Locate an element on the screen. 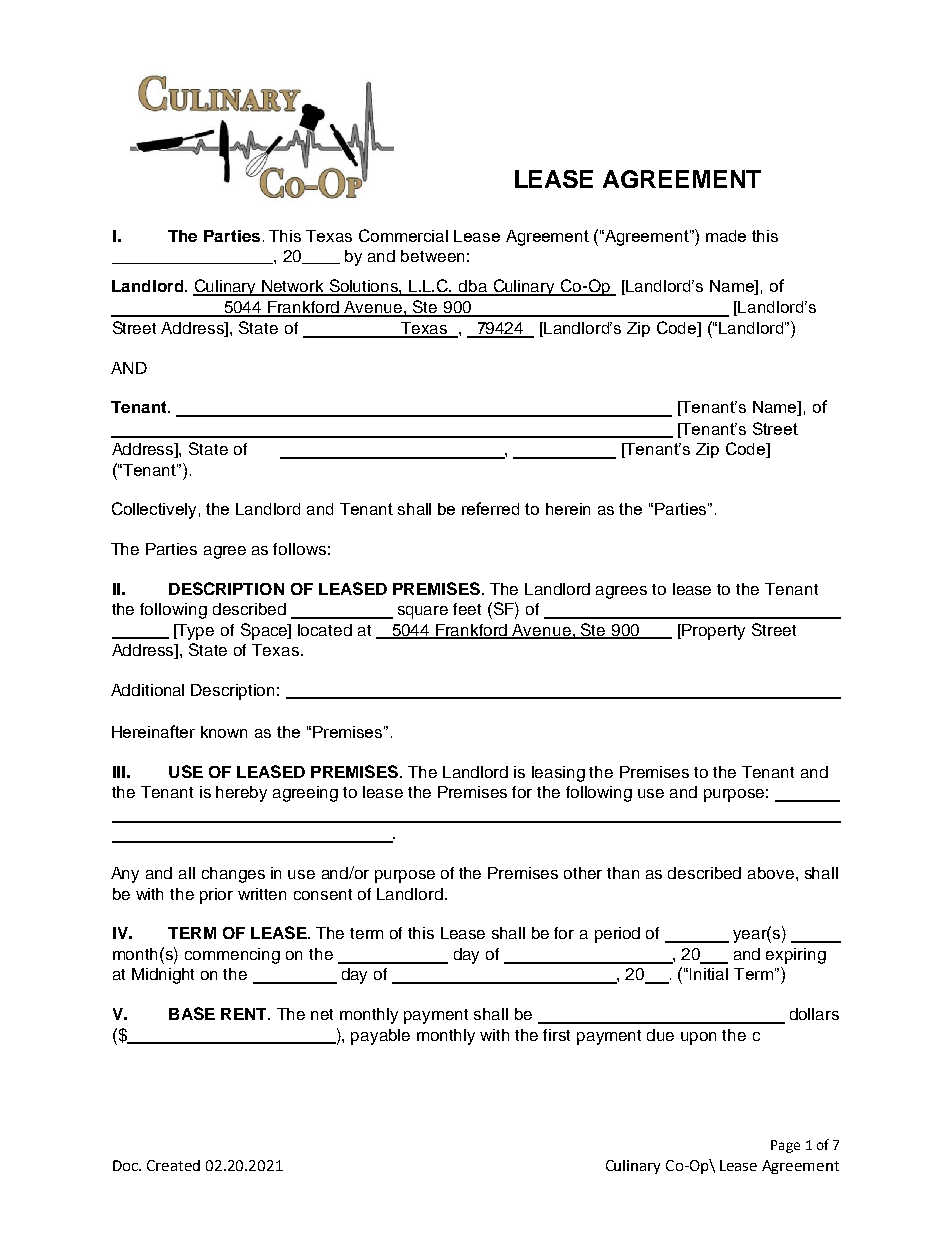 Image resolution: width=952 pixels, height=1233 pixels. above is located at coordinates (771, 873).
